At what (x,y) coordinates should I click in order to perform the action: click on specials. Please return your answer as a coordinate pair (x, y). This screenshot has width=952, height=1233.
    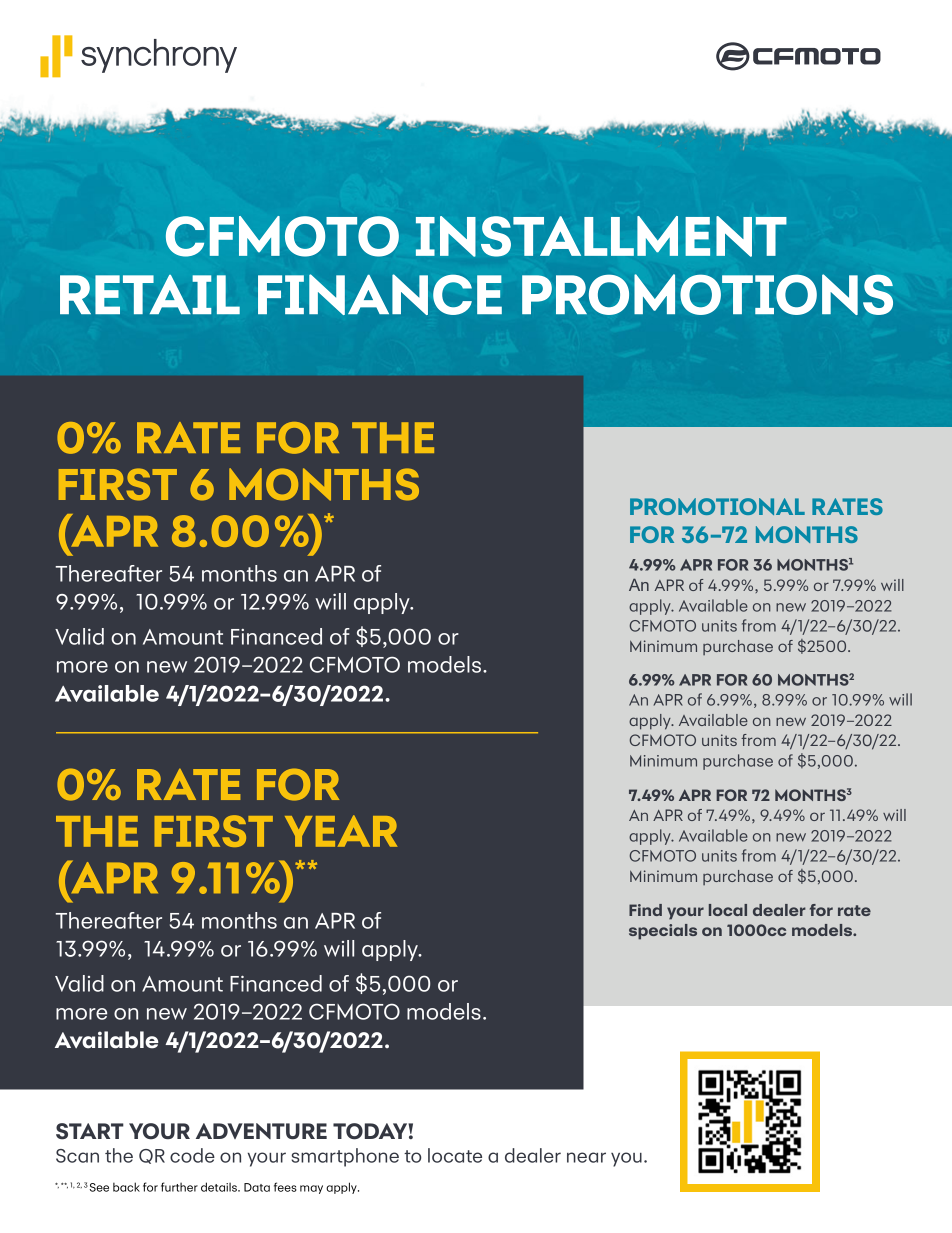
    Looking at the image, I should click on (663, 932).
